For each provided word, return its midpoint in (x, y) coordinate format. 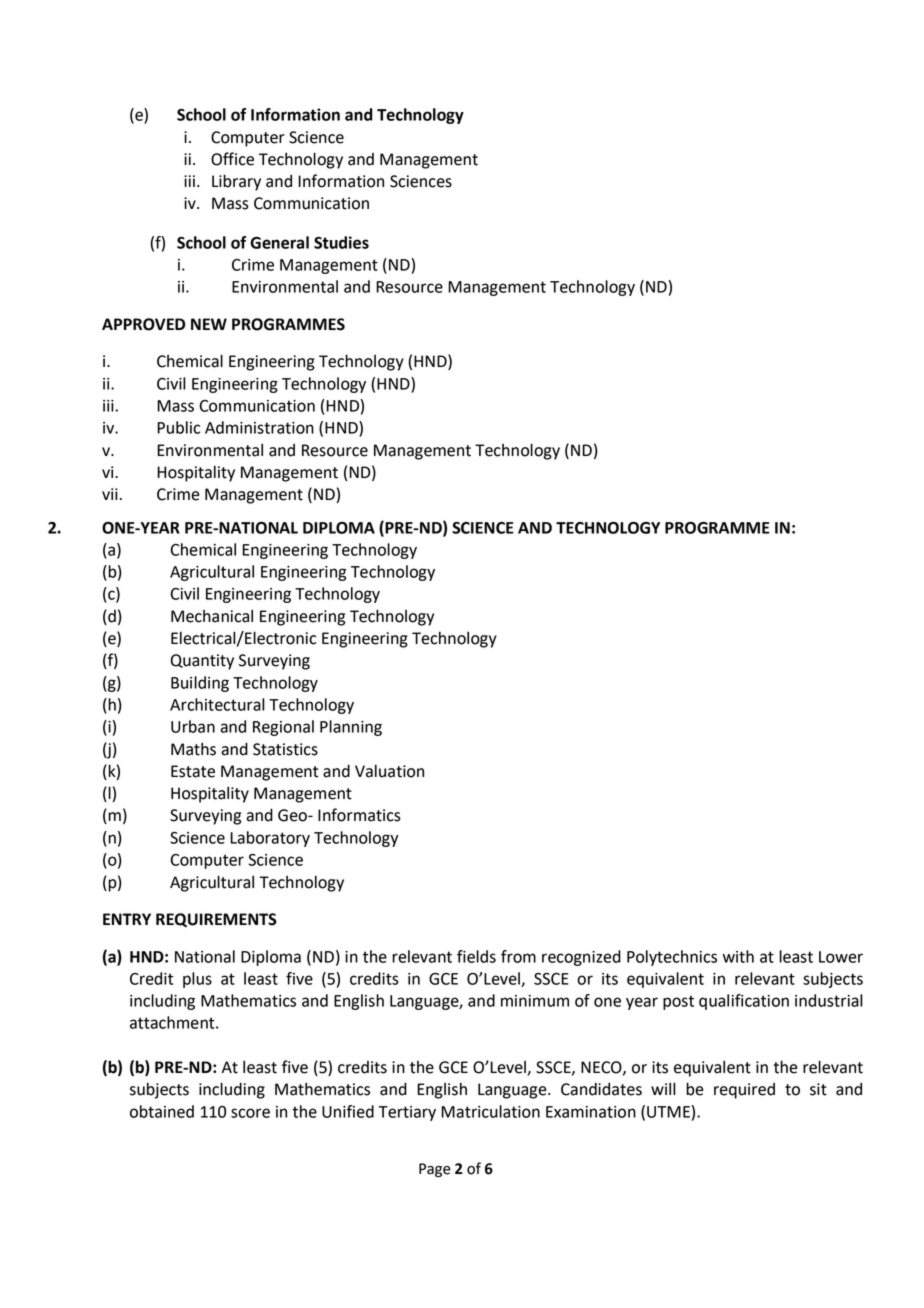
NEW (209, 324)
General (279, 242)
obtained (162, 1111)
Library (236, 182)
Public (178, 427)
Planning (351, 728)
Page (435, 1170)
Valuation (389, 771)
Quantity (202, 662)
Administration (259, 427)
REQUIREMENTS (216, 920)
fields (476, 956)
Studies (341, 242)
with (738, 956)
